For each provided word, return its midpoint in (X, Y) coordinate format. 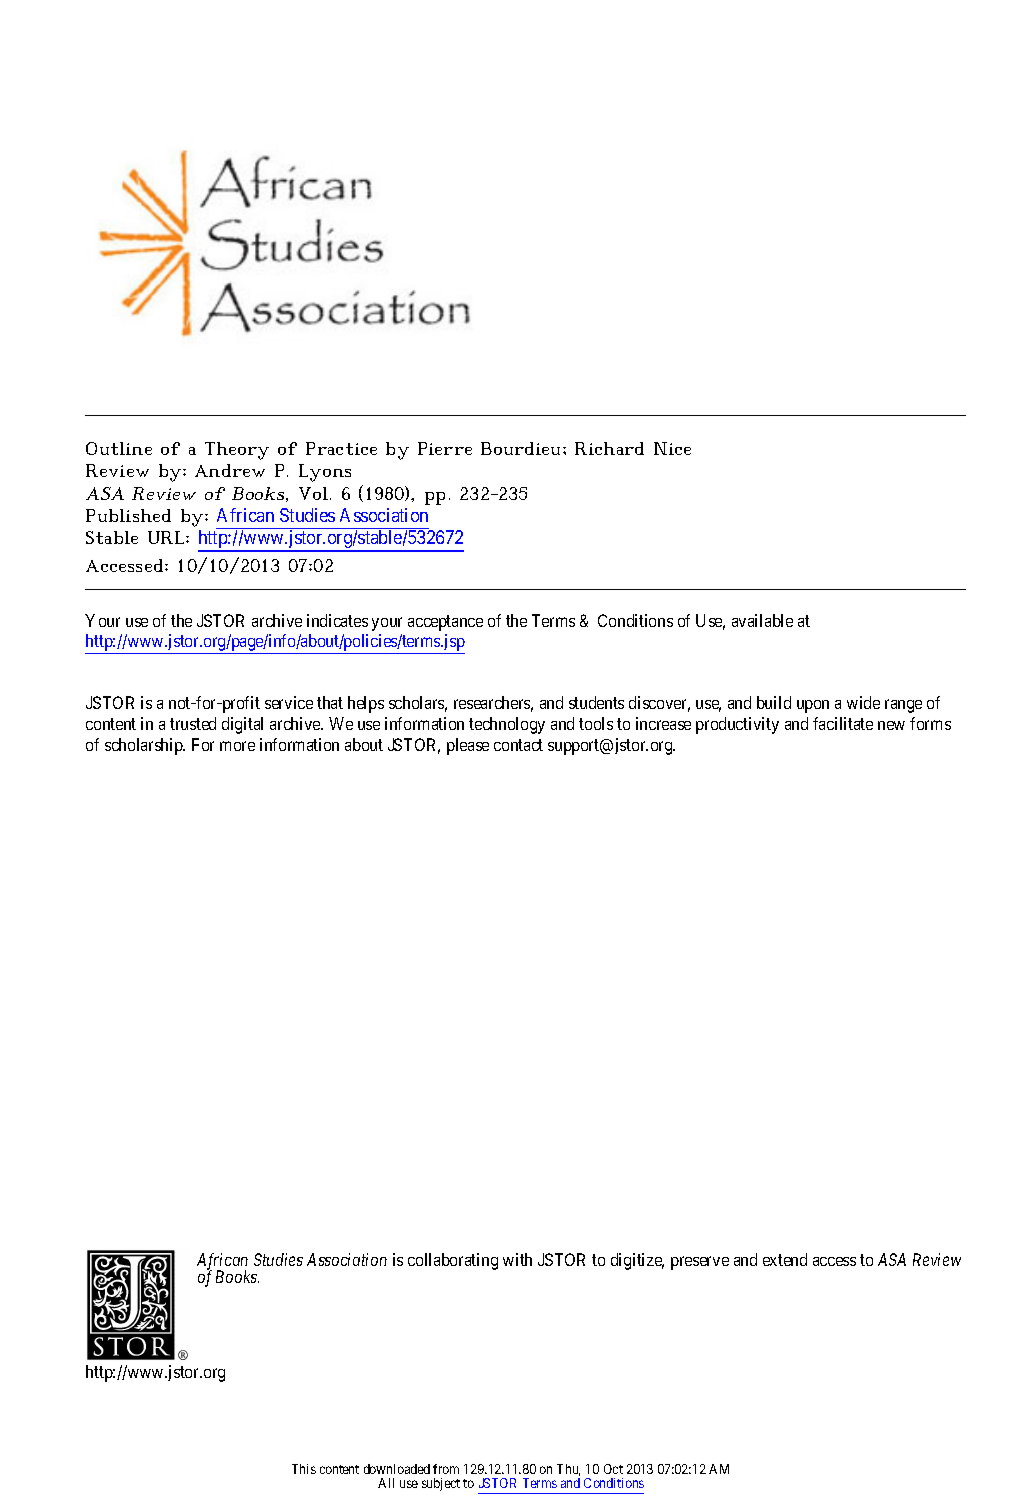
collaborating (453, 1261)
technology (507, 725)
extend (785, 1259)
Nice (672, 448)
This (304, 1469)
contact (518, 745)
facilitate (843, 723)
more (237, 746)
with (517, 1259)
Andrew (230, 470)
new (891, 725)
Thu (568, 1470)
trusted (193, 723)
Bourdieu (522, 448)
